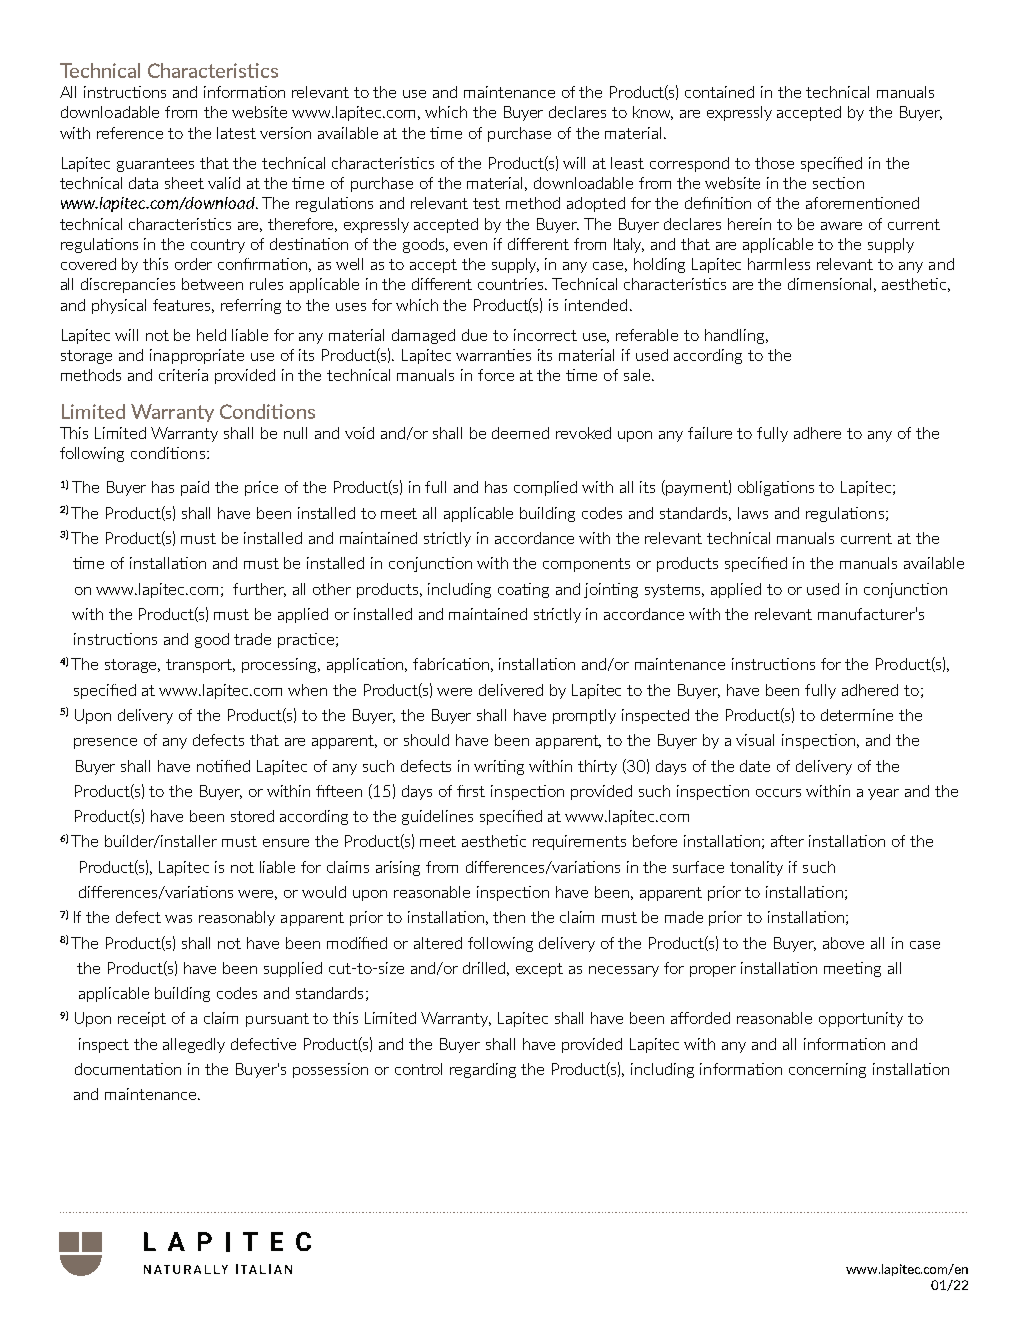 The height and width of the screenshot is (1335, 1032). What do you see at coordinates (778, 793) in the screenshot?
I see `occurs` at bounding box center [778, 793].
